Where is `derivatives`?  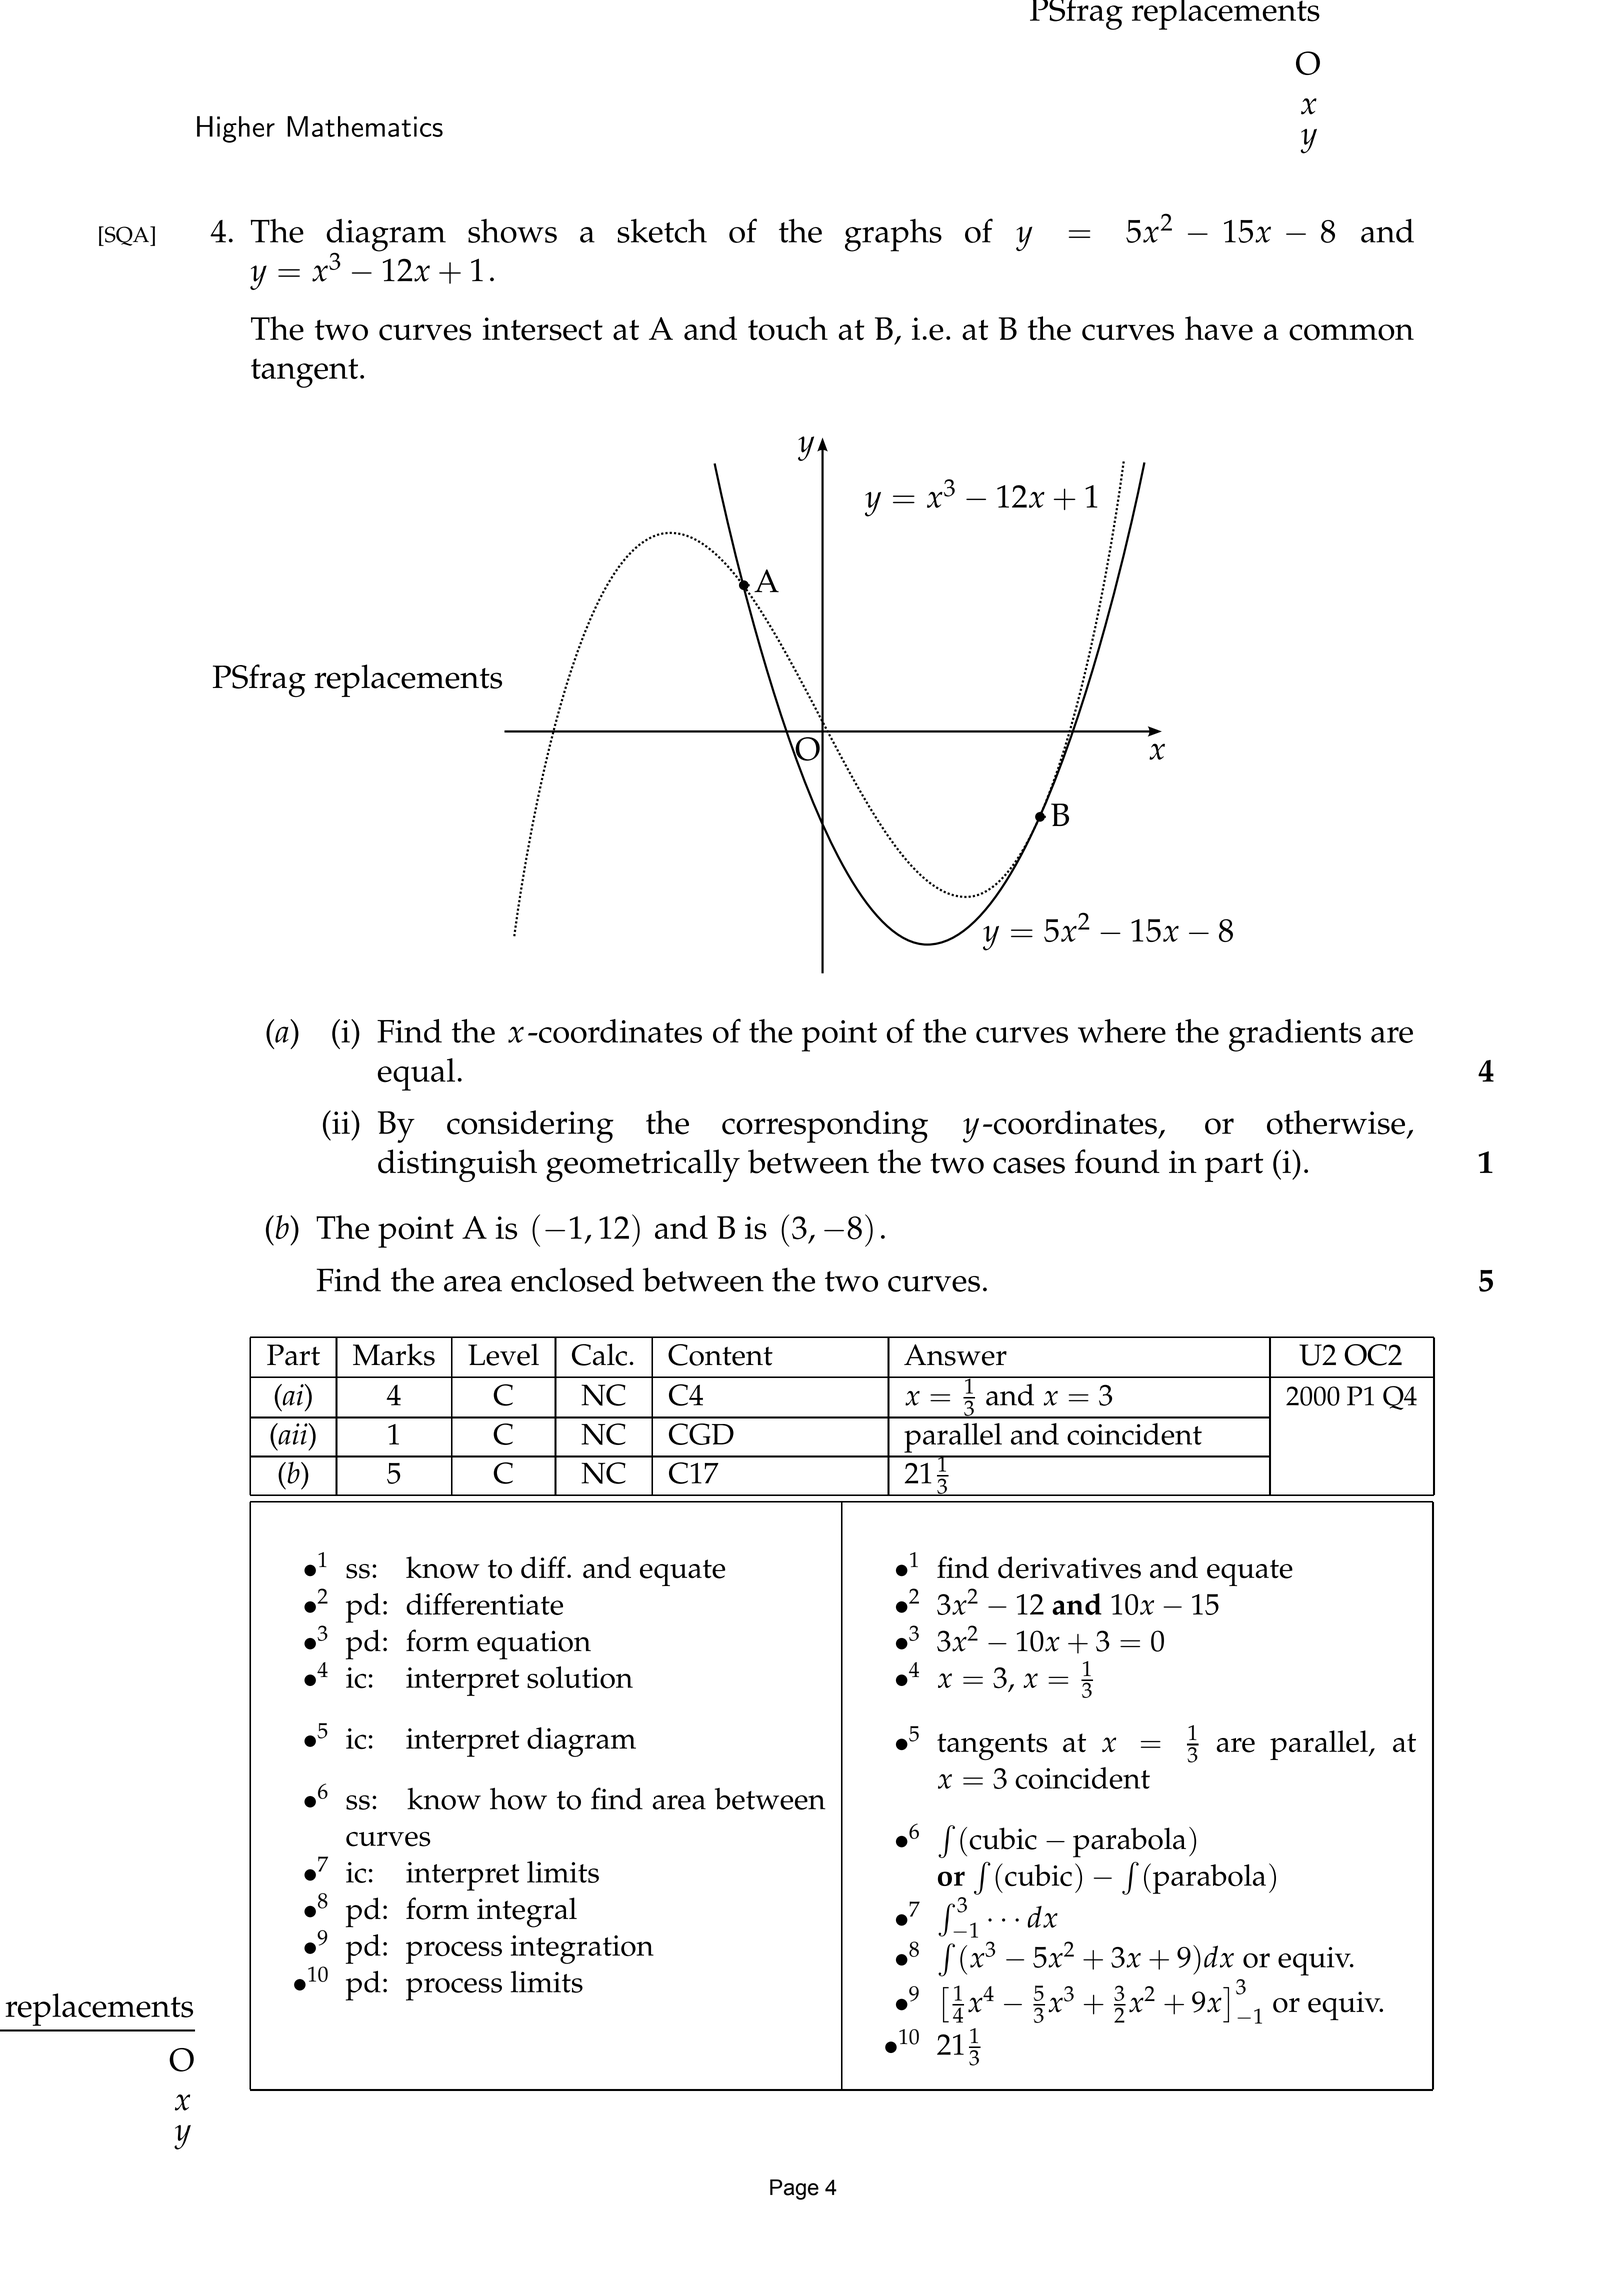 derivatives is located at coordinates (1069, 1567).
